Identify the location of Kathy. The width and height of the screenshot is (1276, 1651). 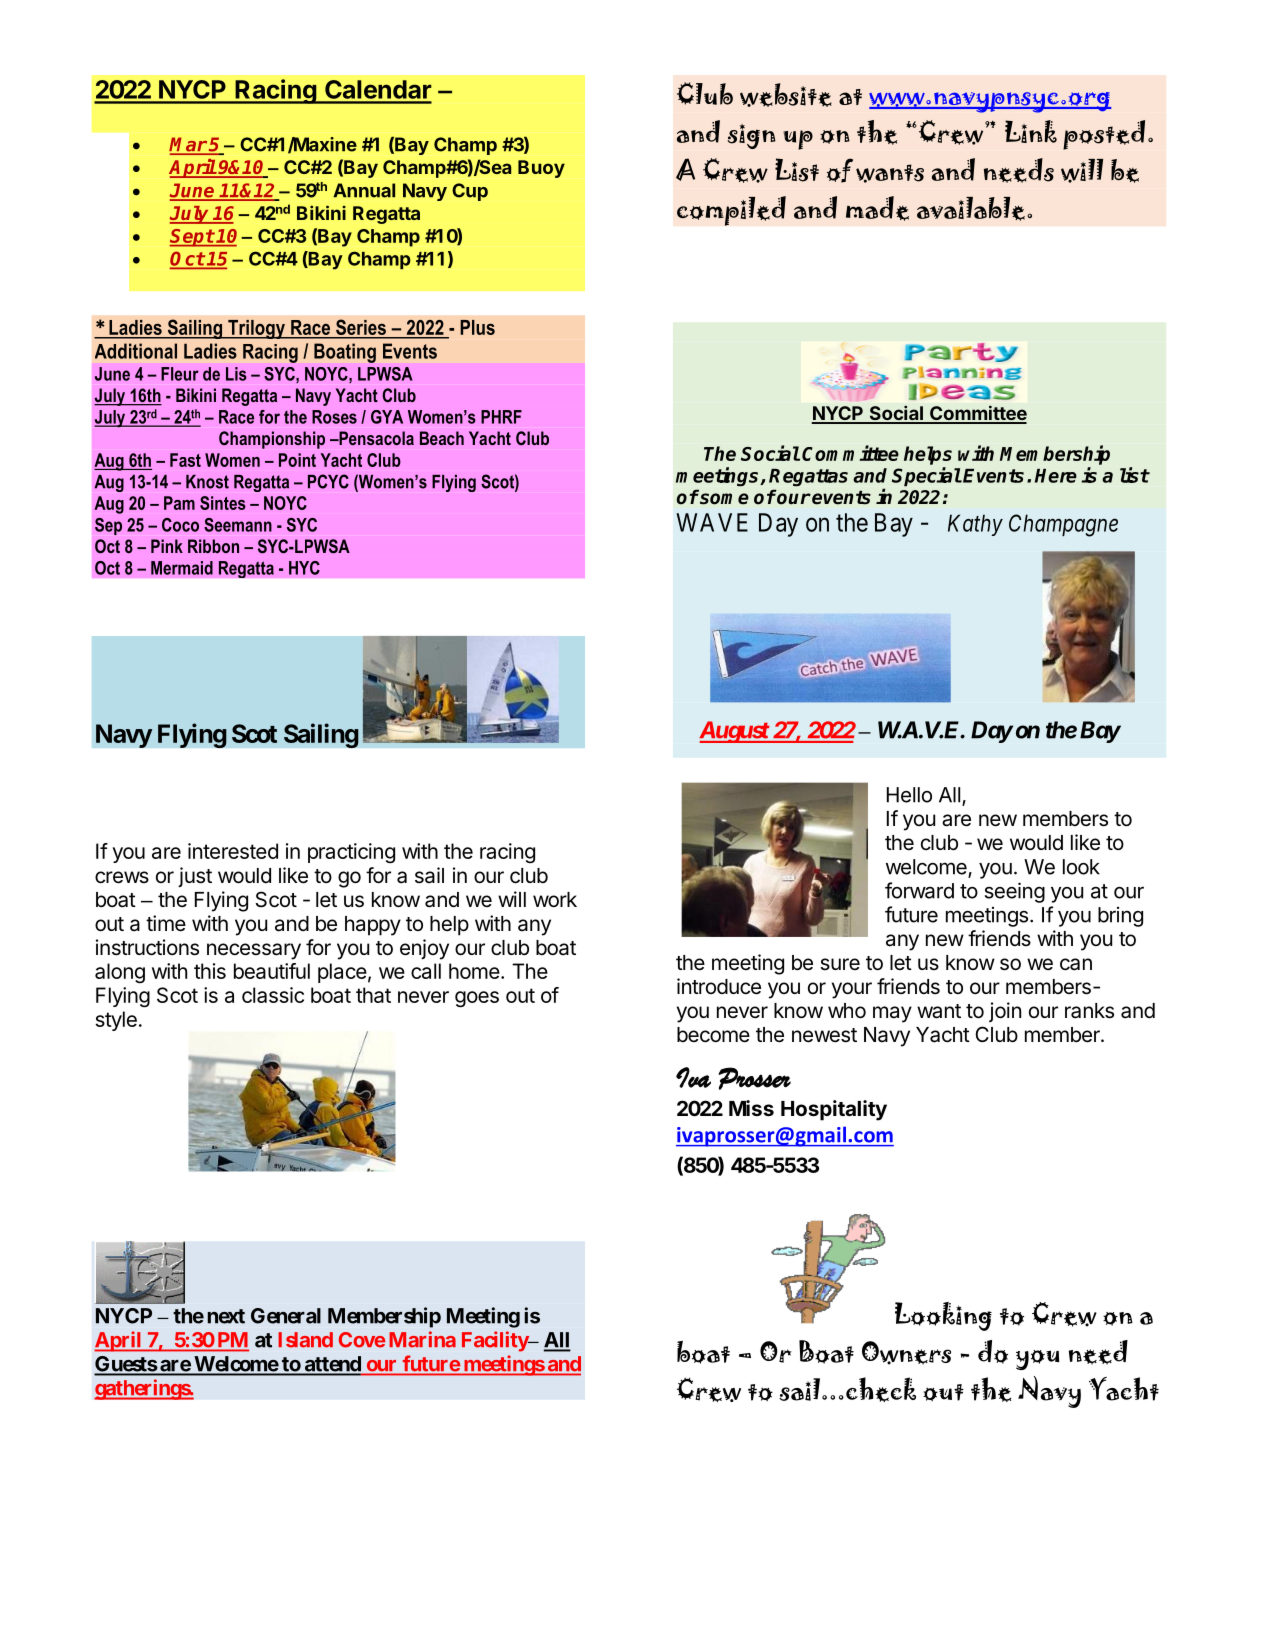
(975, 525).
